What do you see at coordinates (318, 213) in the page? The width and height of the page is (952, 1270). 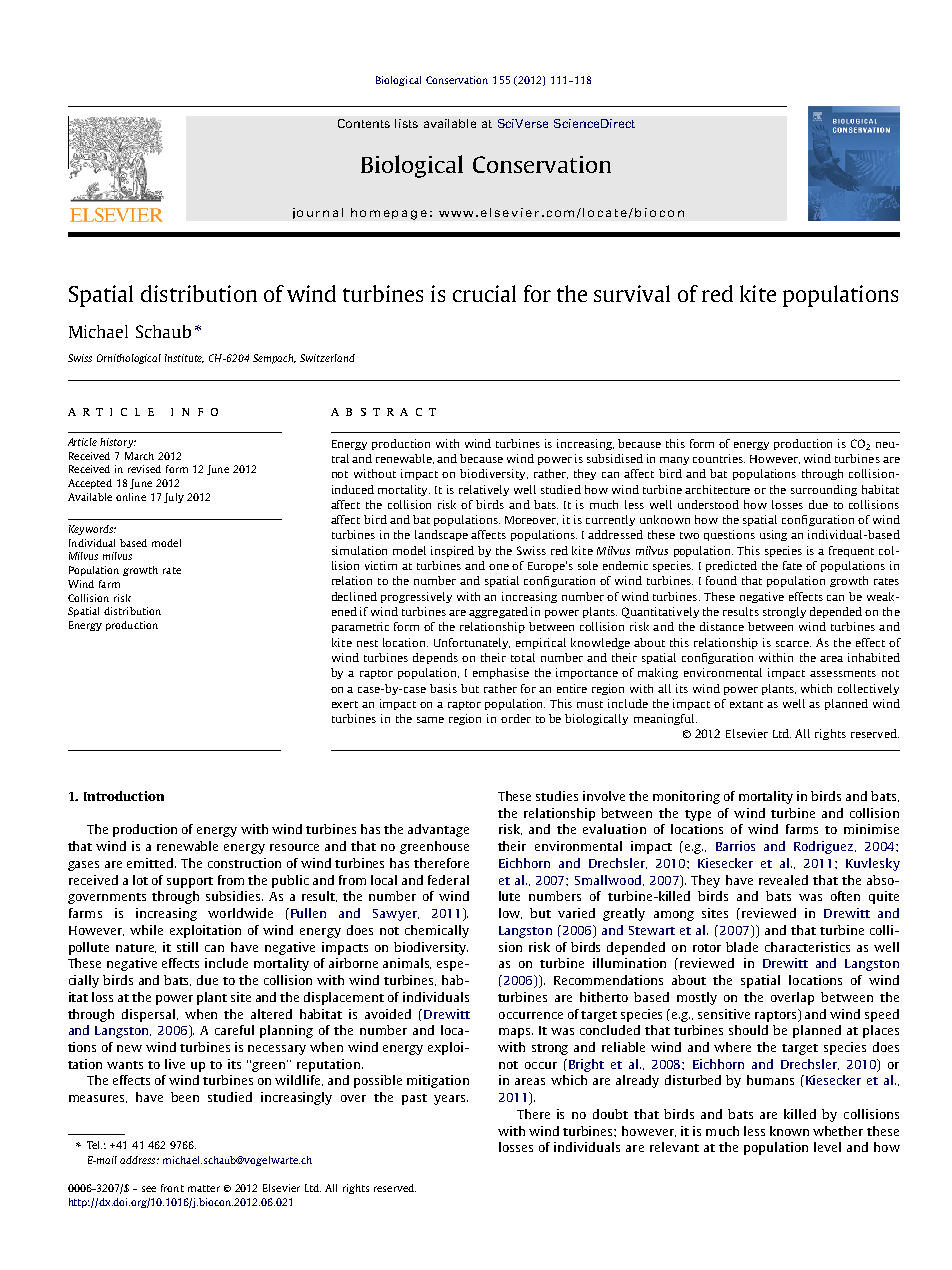 I see `journal` at bounding box center [318, 213].
